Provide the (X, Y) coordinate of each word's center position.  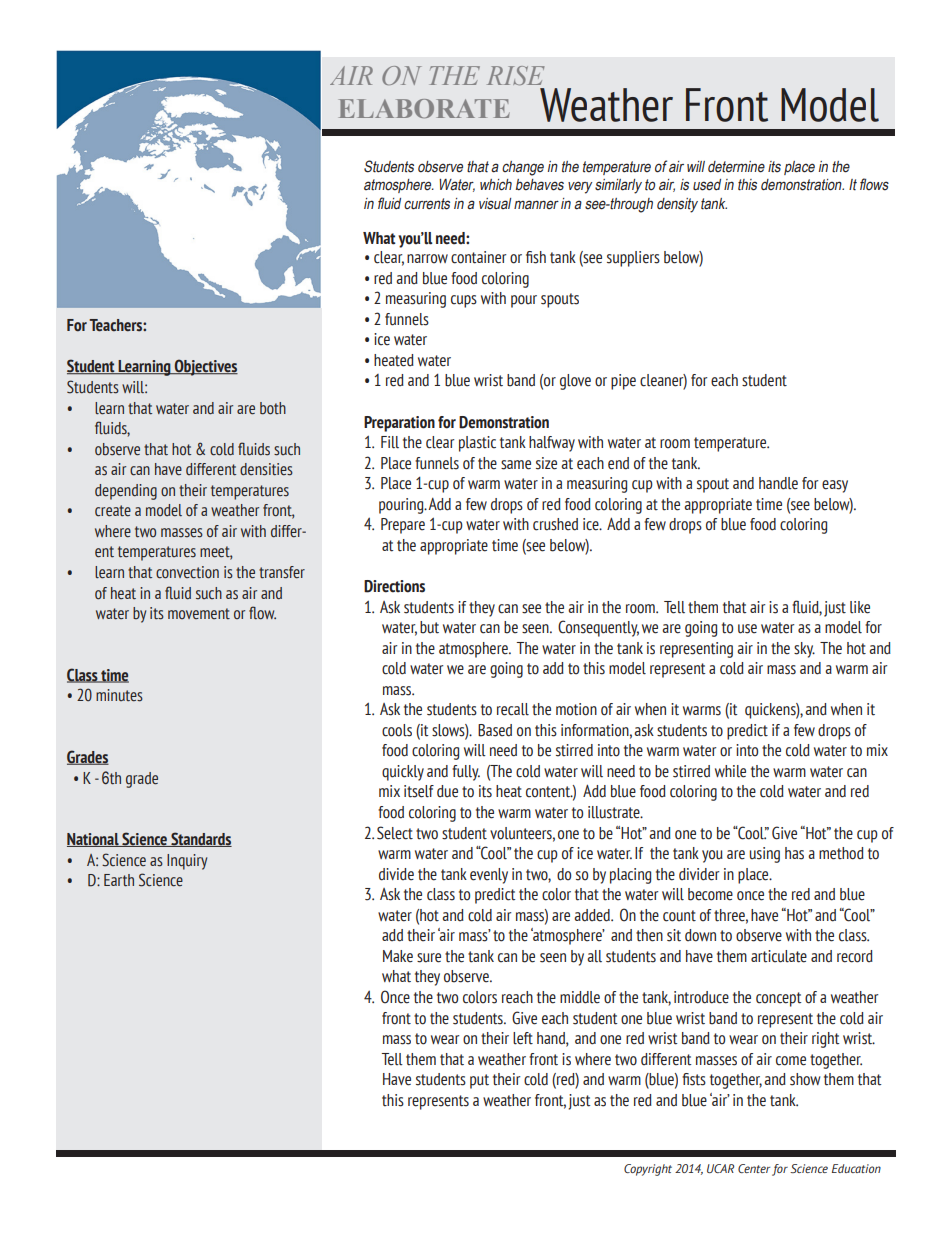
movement (199, 613)
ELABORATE (424, 108)
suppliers (633, 259)
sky (804, 650)
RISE (516, 75)
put (479, 1081)
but (429, 627)
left (523, 1038)
